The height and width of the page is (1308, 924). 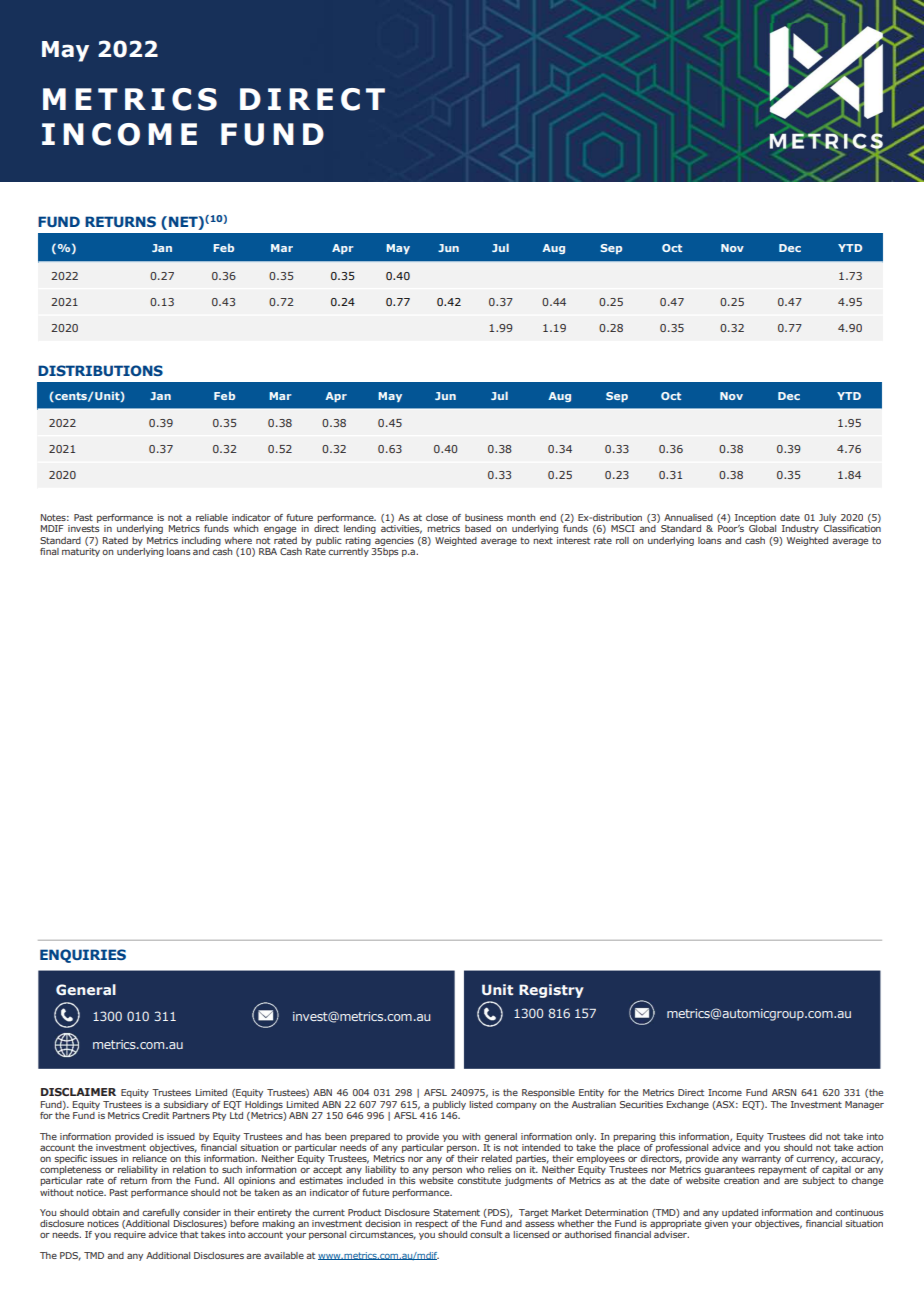 What do you see at coordinates (78, 1092) in the page?
I see `DISCLAIMER` at bounding box center [78, 1092].
